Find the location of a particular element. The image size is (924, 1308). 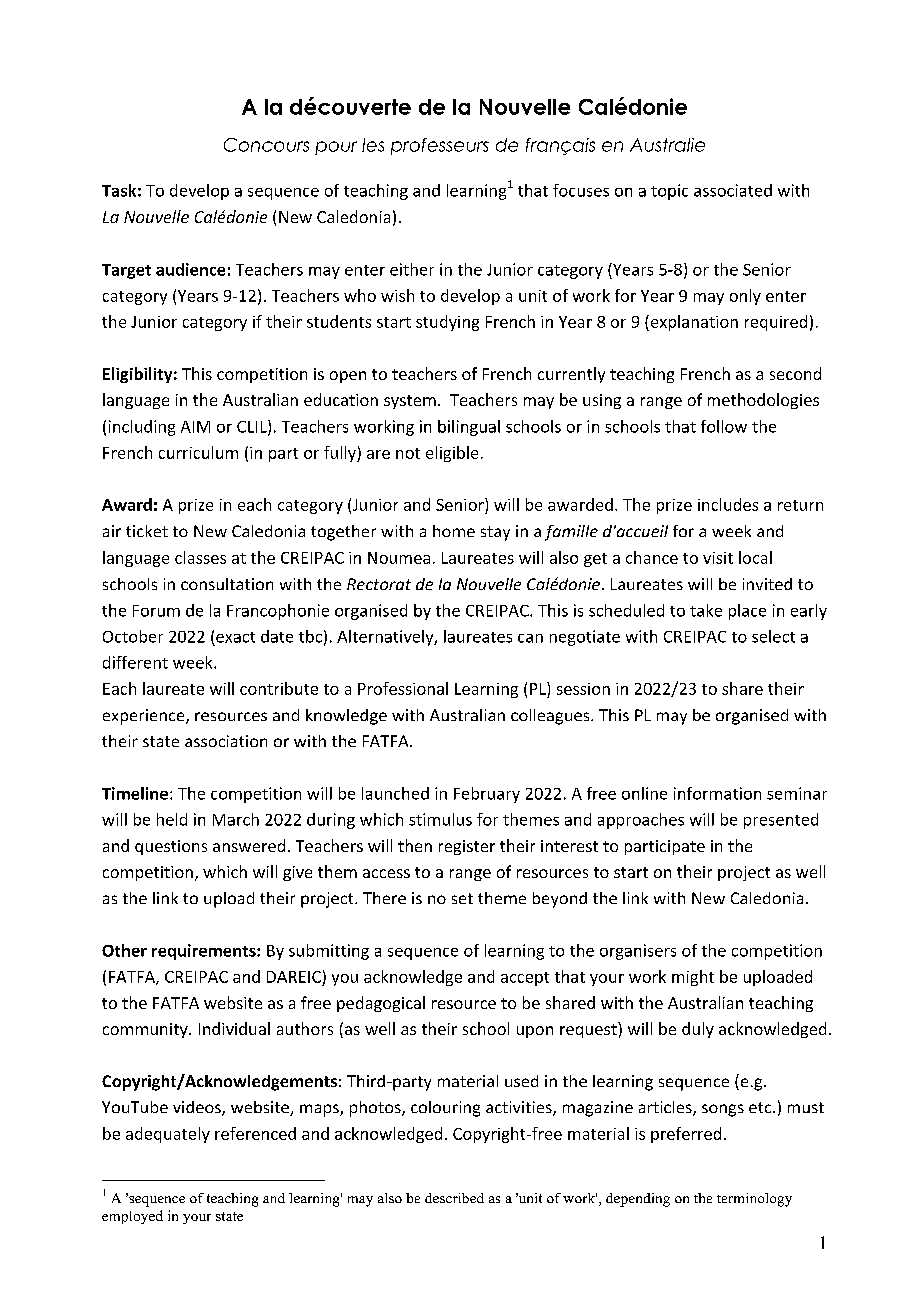

might is located at coordinates (693, 978).
